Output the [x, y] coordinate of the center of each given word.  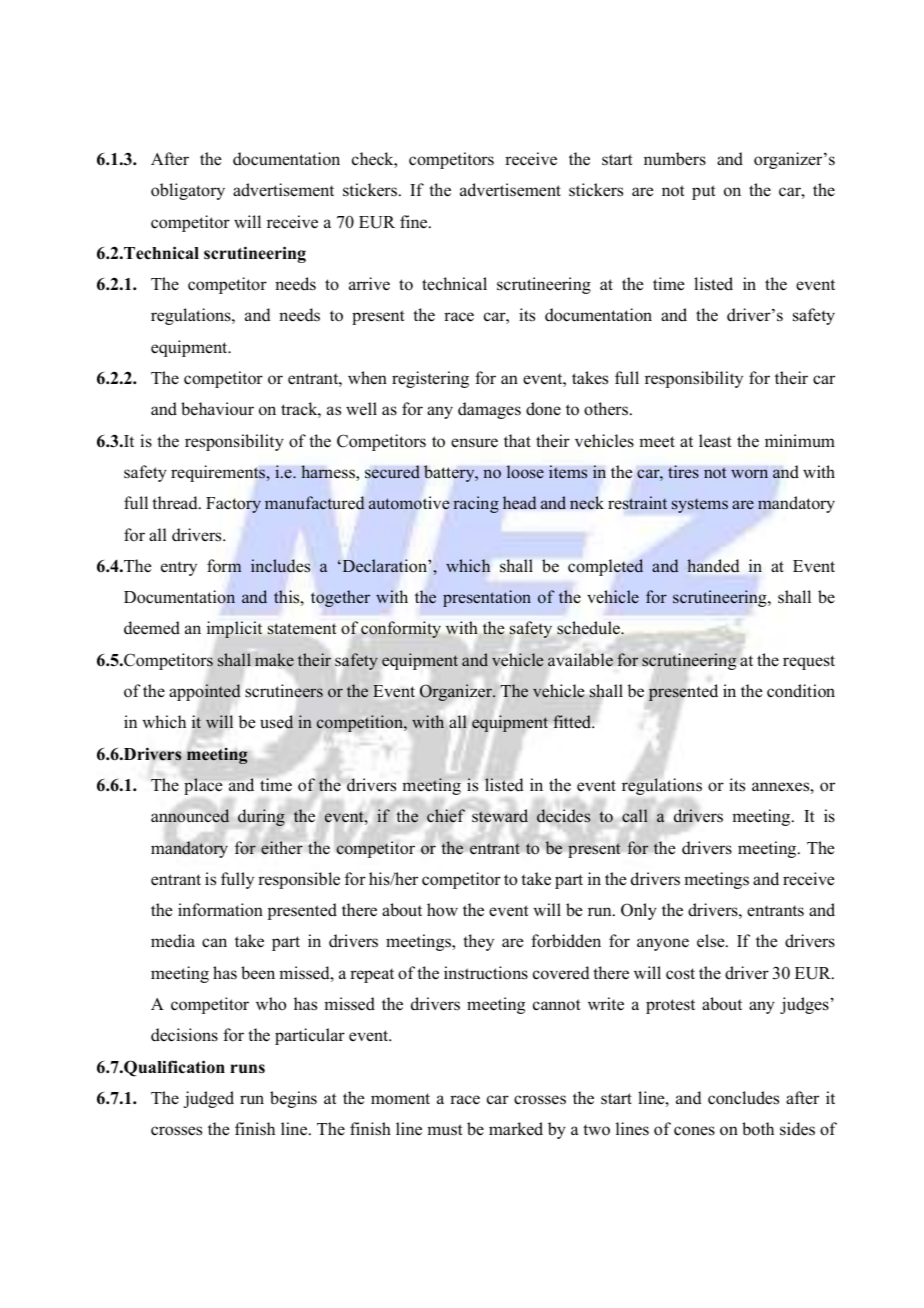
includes [280, 566]
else [712, 941]
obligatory [188, 191]
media [173, 941]
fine [415, 222]
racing [476, 504]
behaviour [217, 409]
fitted [573, 721]
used [277, 722]
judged [209, 1099]
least [715, 441]
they [478, 942]
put [704, 192]
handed [713, 565]
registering [430, 379]
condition [801, 691]
